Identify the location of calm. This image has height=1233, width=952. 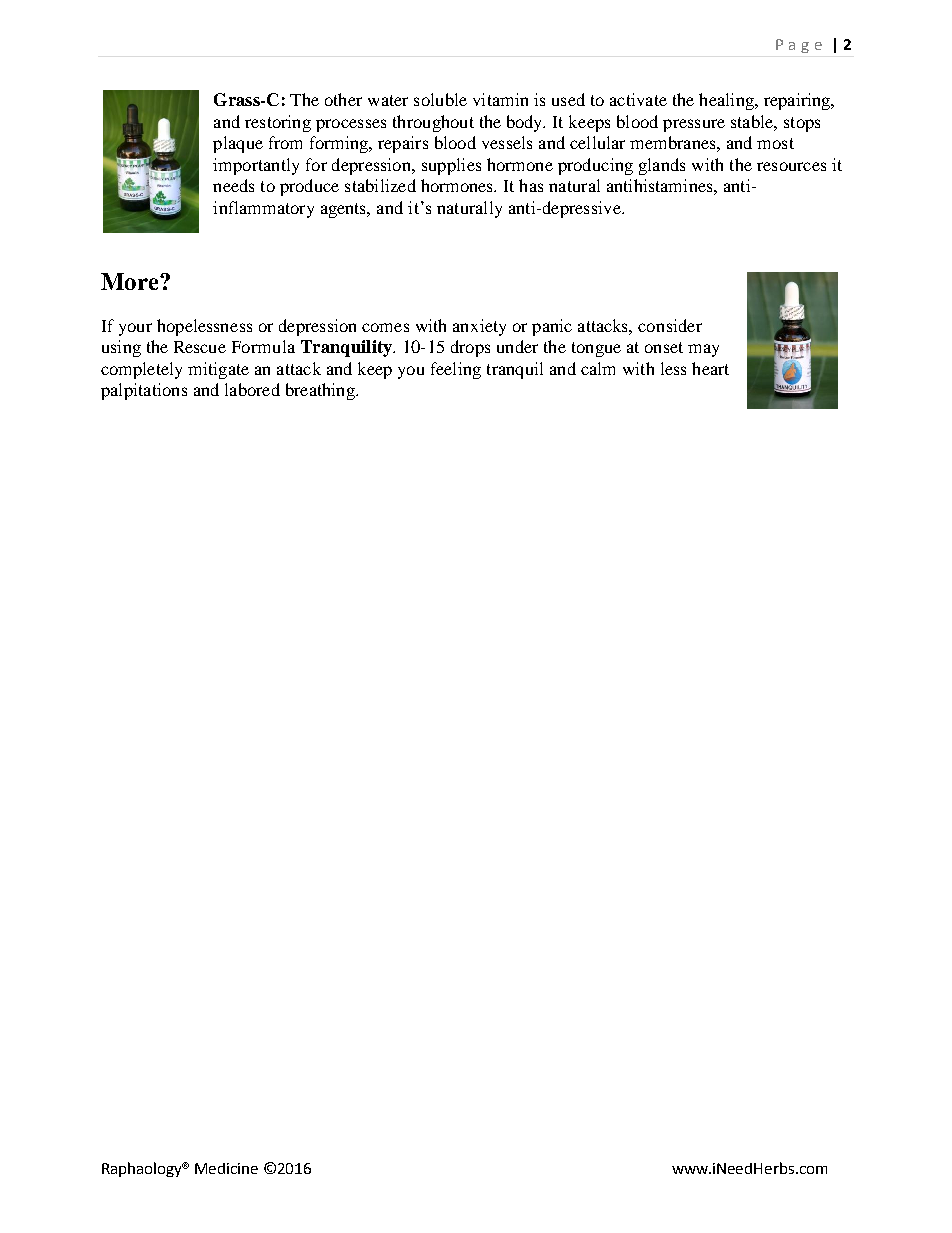
(598, 368).
